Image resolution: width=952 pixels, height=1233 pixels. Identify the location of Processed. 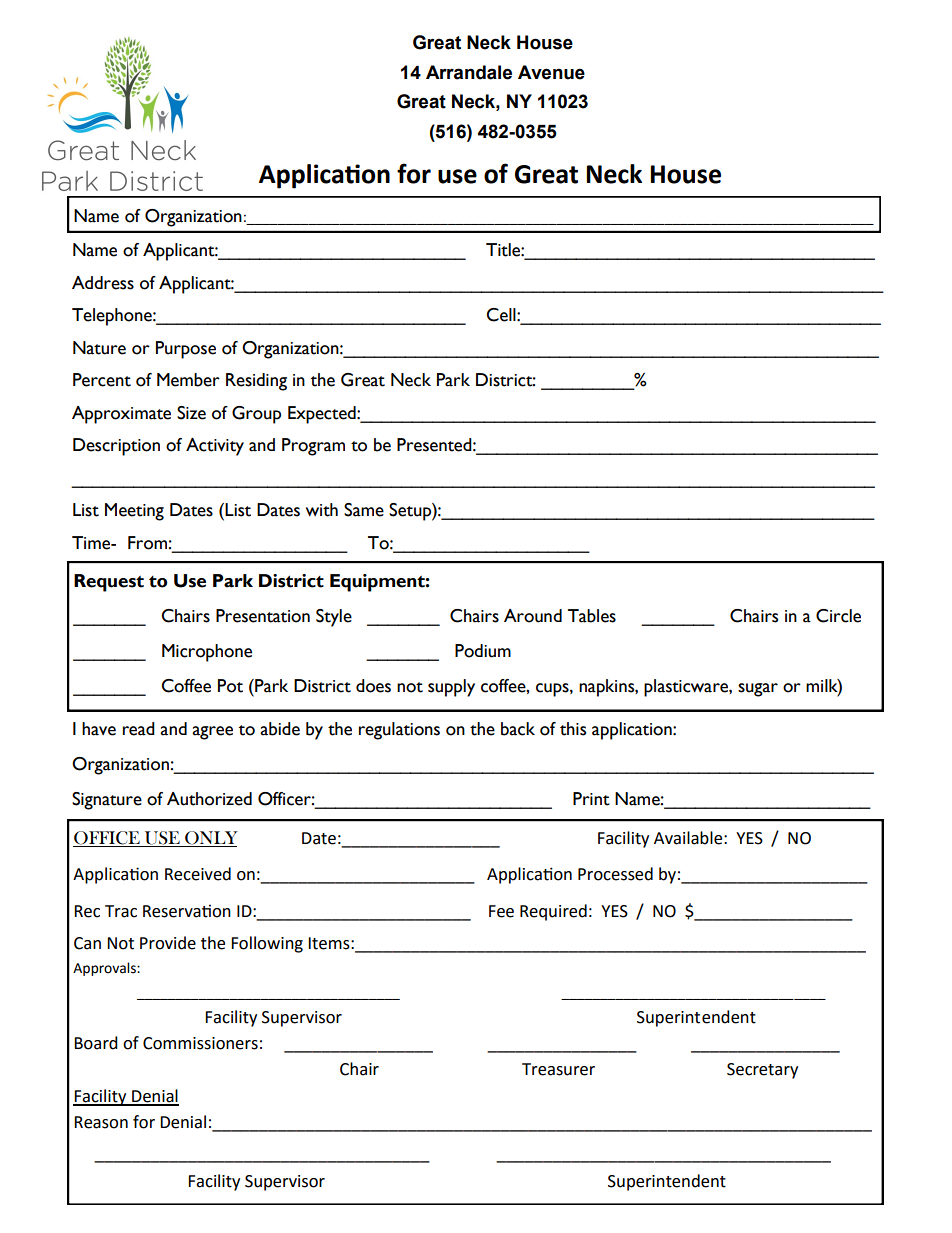
(615, 874).
